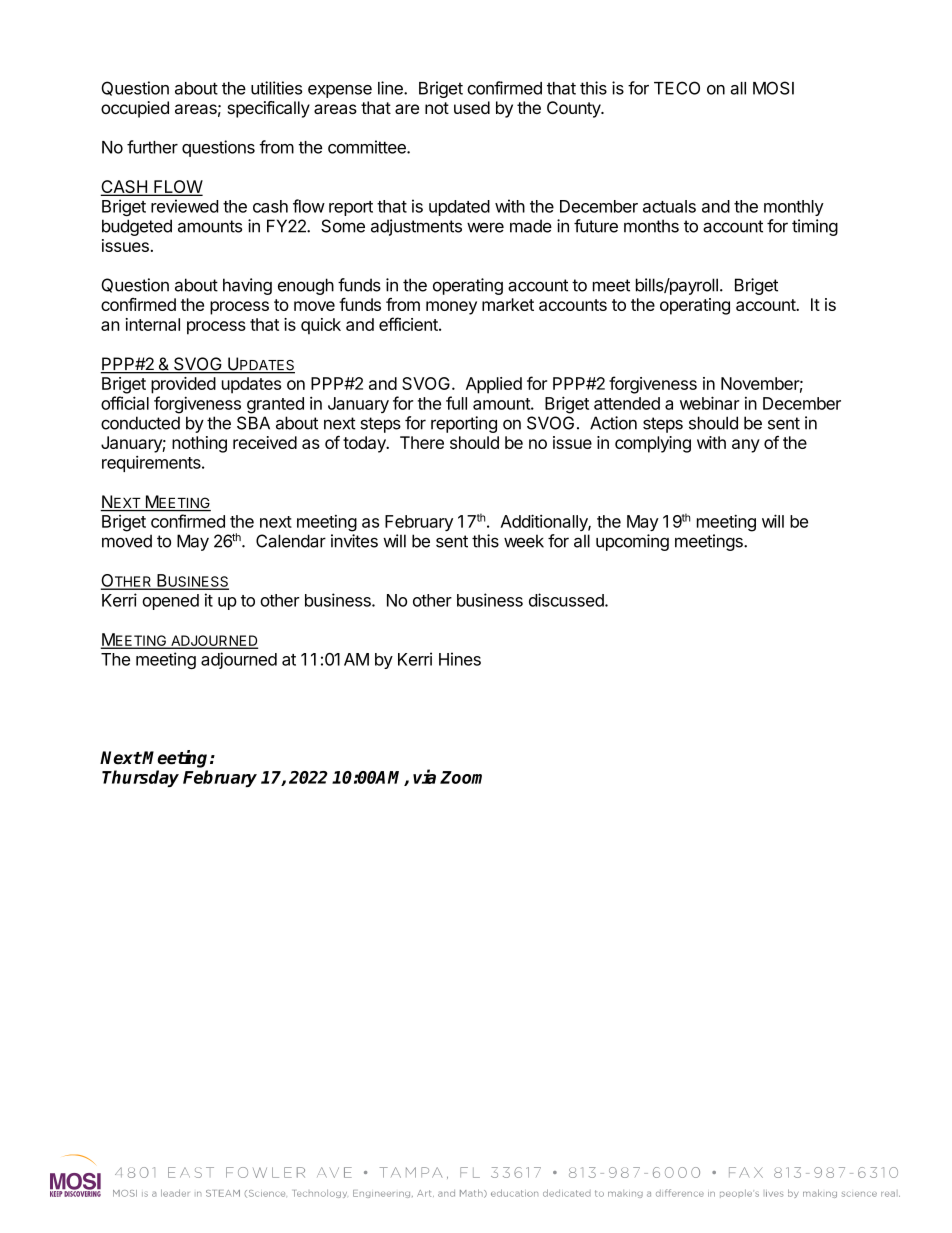 This screenshot has height=1233, width=952. I want to click on any, so click(746, 446).
